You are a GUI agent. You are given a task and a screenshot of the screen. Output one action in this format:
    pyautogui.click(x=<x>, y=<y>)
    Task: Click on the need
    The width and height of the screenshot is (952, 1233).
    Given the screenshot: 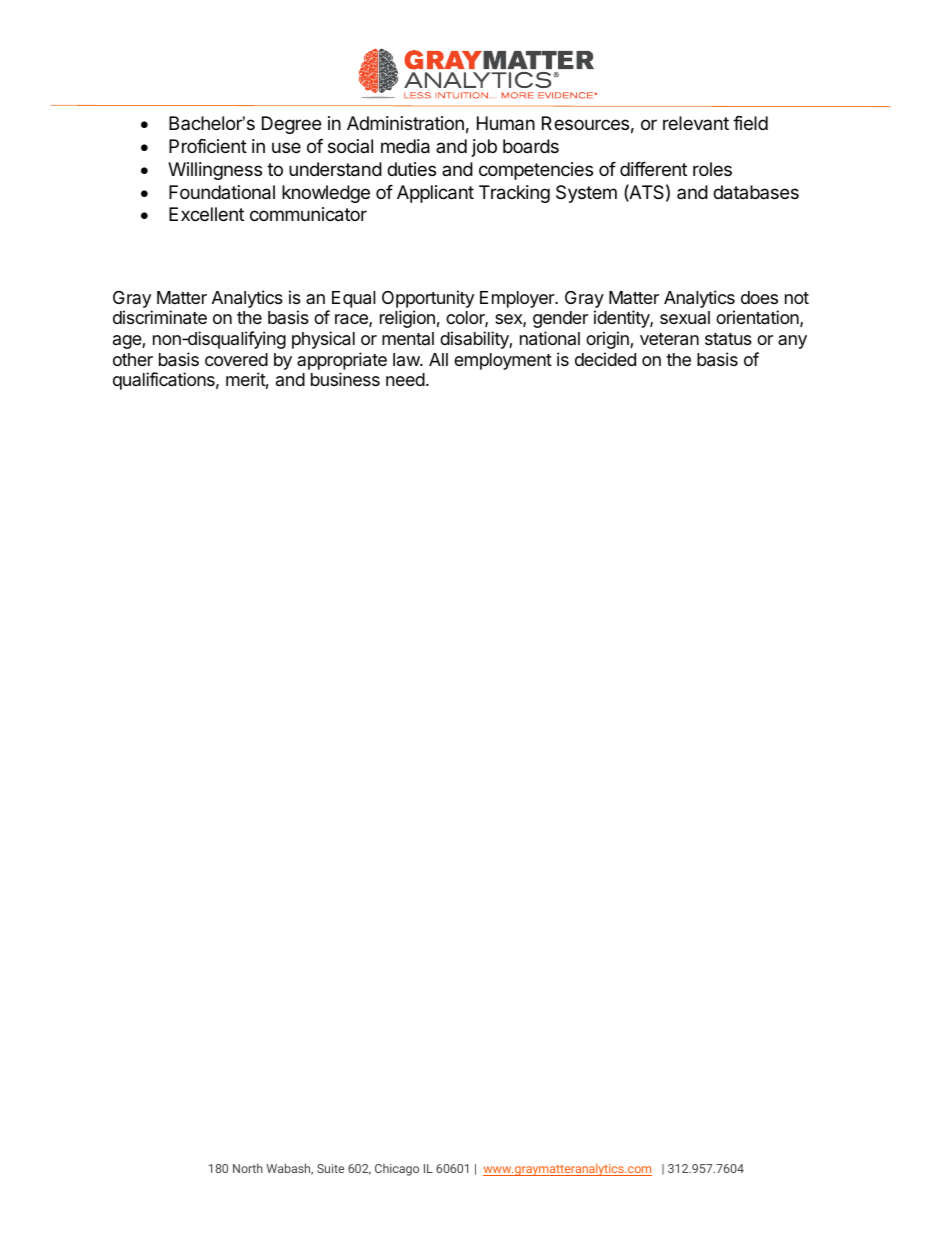 What is the action you would take?
    pyautogui.click(x=405, y=379)
